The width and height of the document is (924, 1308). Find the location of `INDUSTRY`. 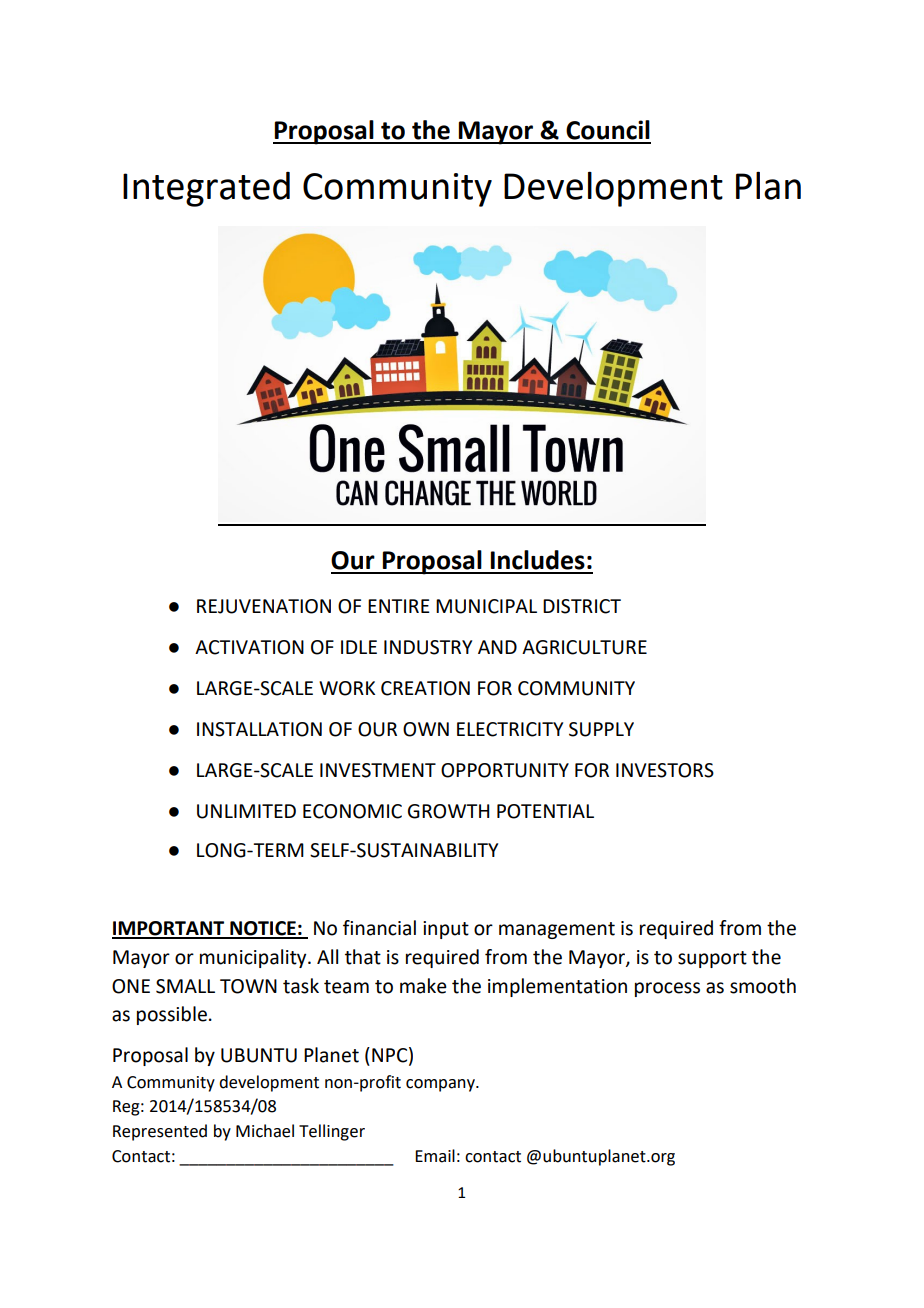

INDUSTRY is located at coordinates (428, 647).
